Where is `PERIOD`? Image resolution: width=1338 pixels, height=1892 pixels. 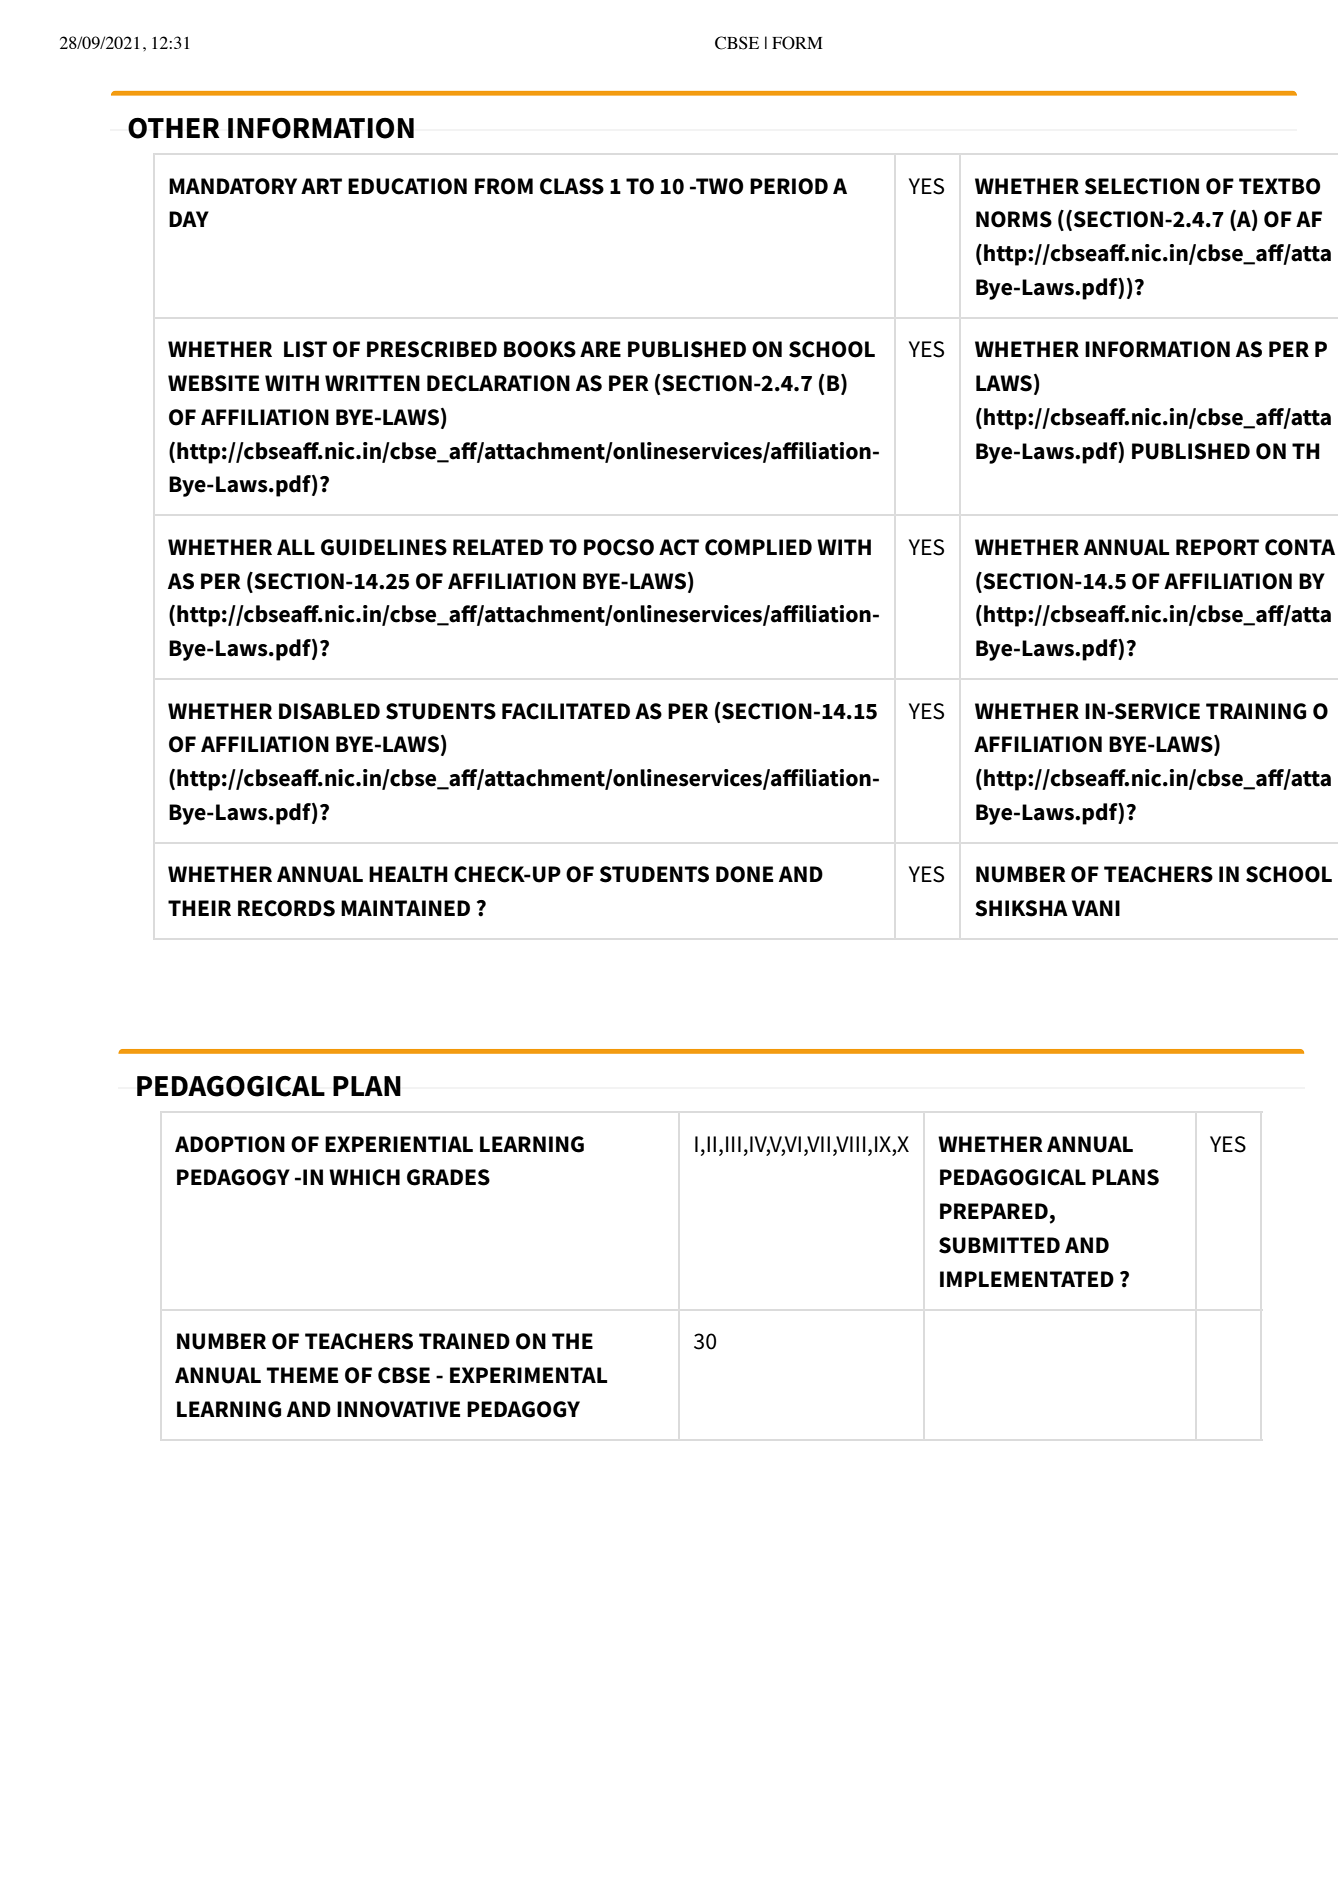 PERIOD is located at coordinates (789, 186).
